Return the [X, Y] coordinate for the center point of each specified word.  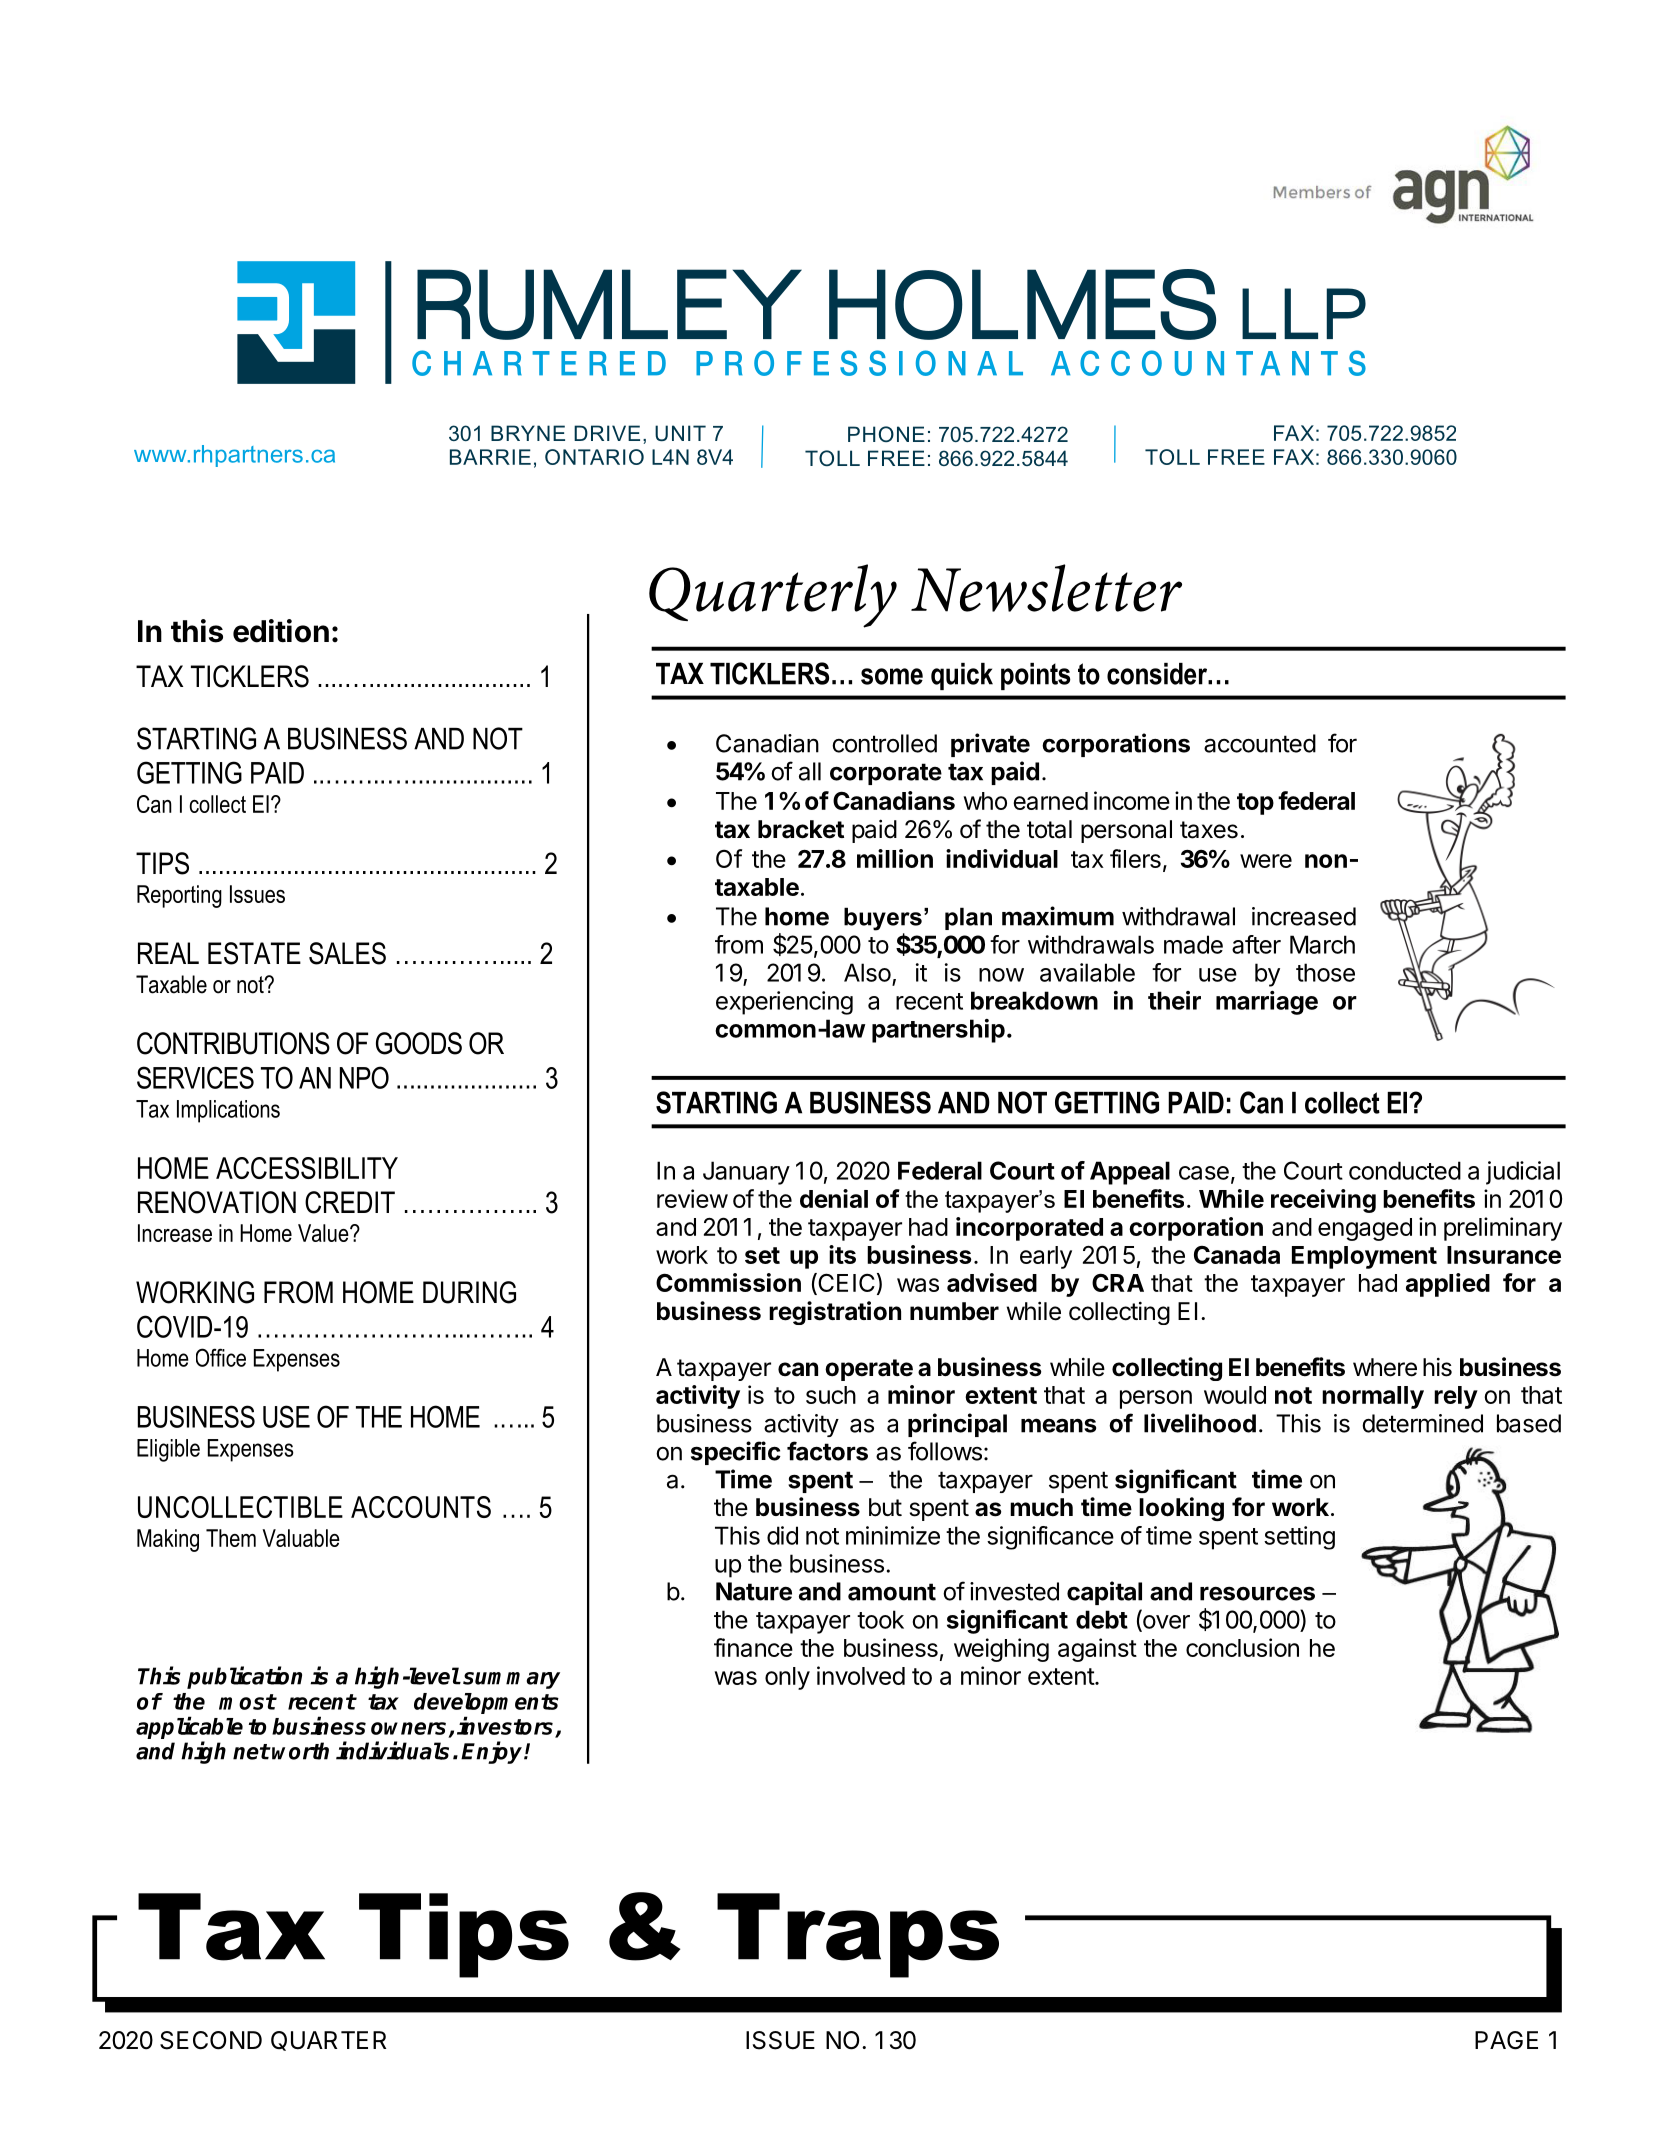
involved [861, 1675]
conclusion [1242, 1647]
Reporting [179, 896]
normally [1373, 1397]
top [1255, 804]
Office [221, 1357]
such [831, 1395]
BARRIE [490, 457]
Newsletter [1046, 588]
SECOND [211, 2040]
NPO [364, 1077]
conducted [1405, 1170]
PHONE [886, 434]
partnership [938, 1031]
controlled [884, 743]
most [247, 1702]
